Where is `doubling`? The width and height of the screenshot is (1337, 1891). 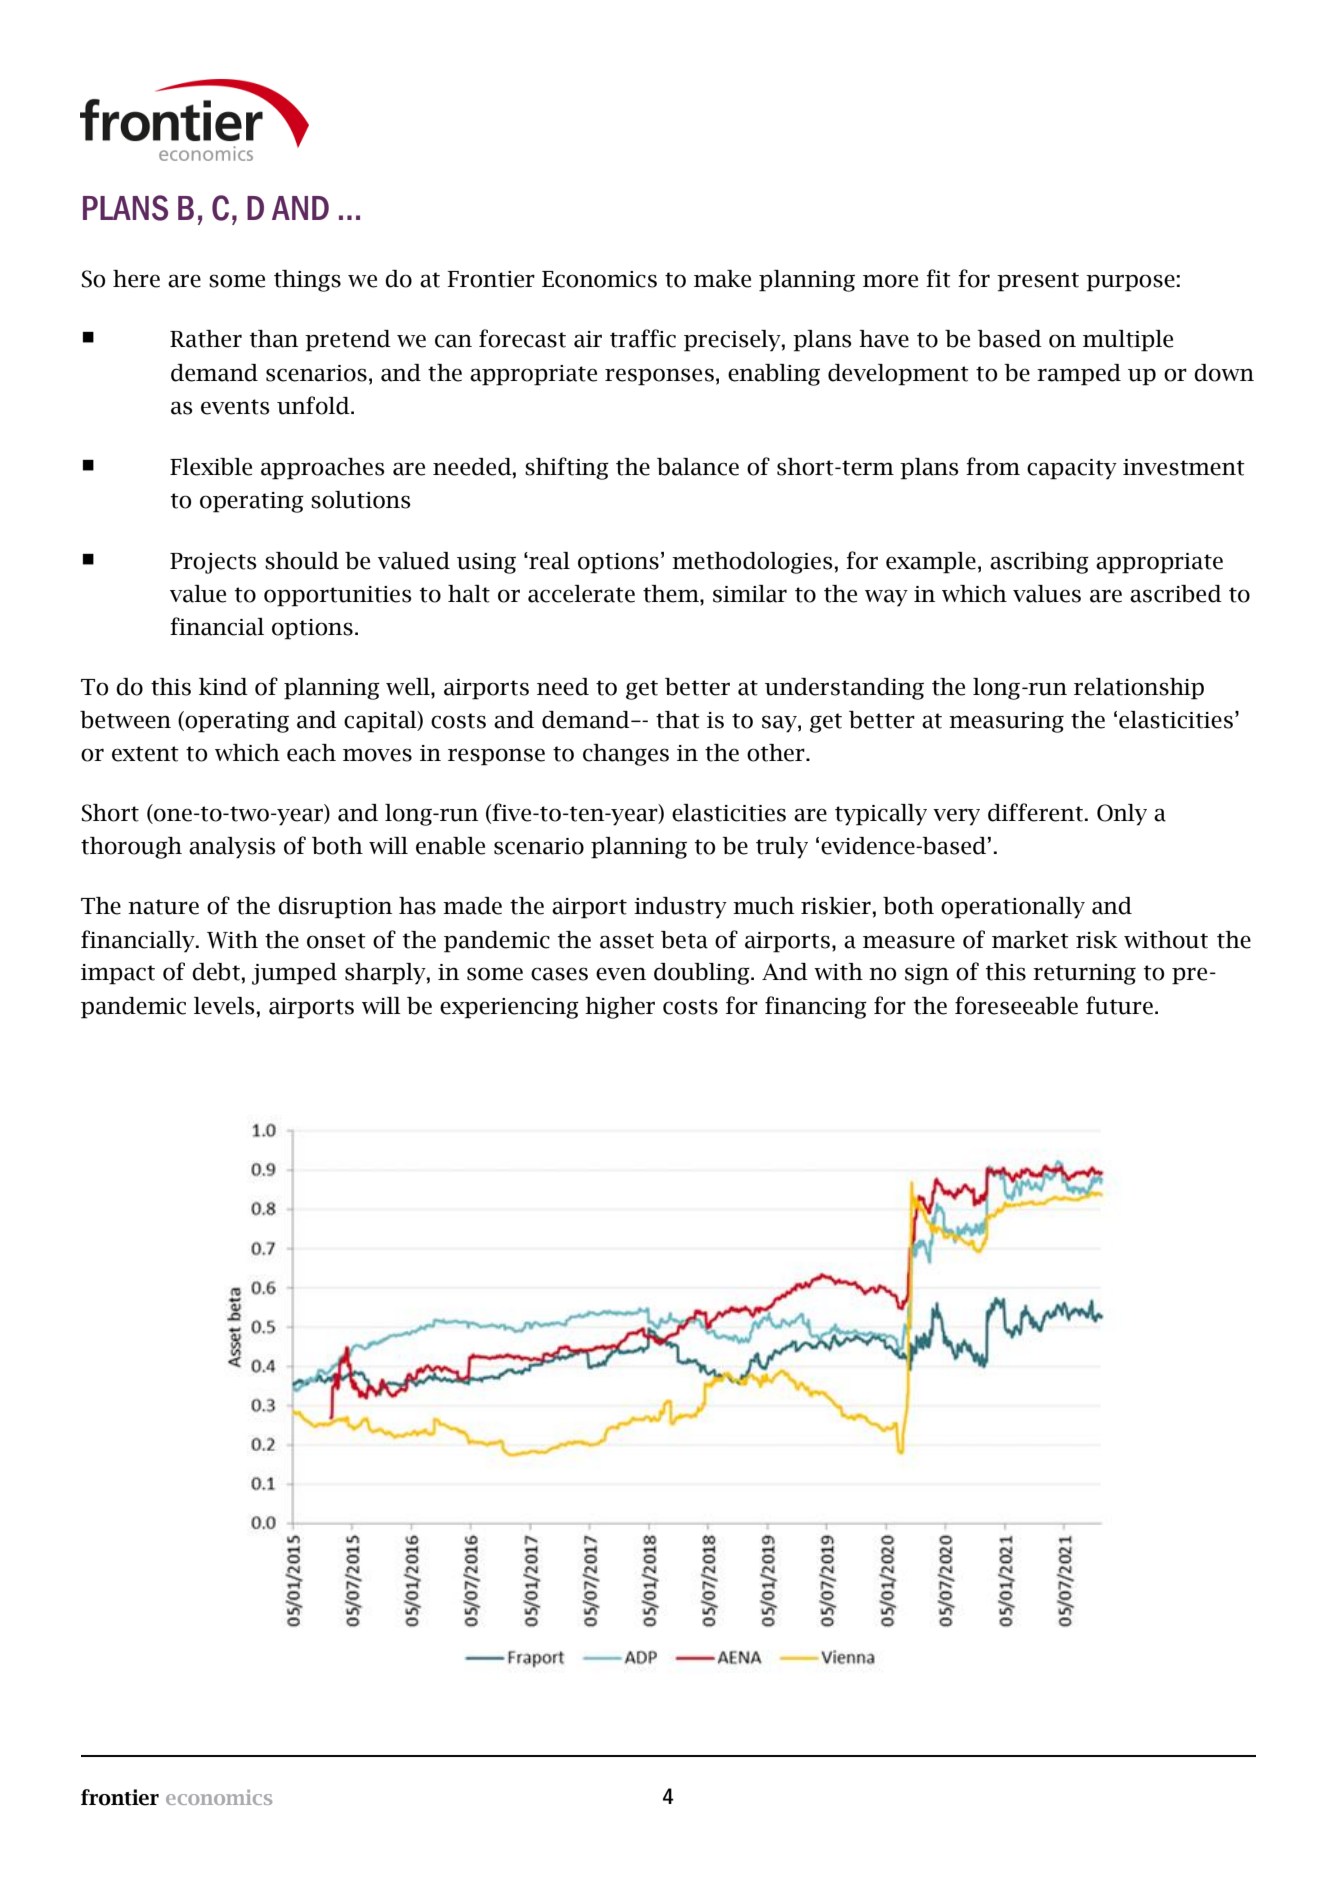
doubling is located at coordinates (703, 974).
